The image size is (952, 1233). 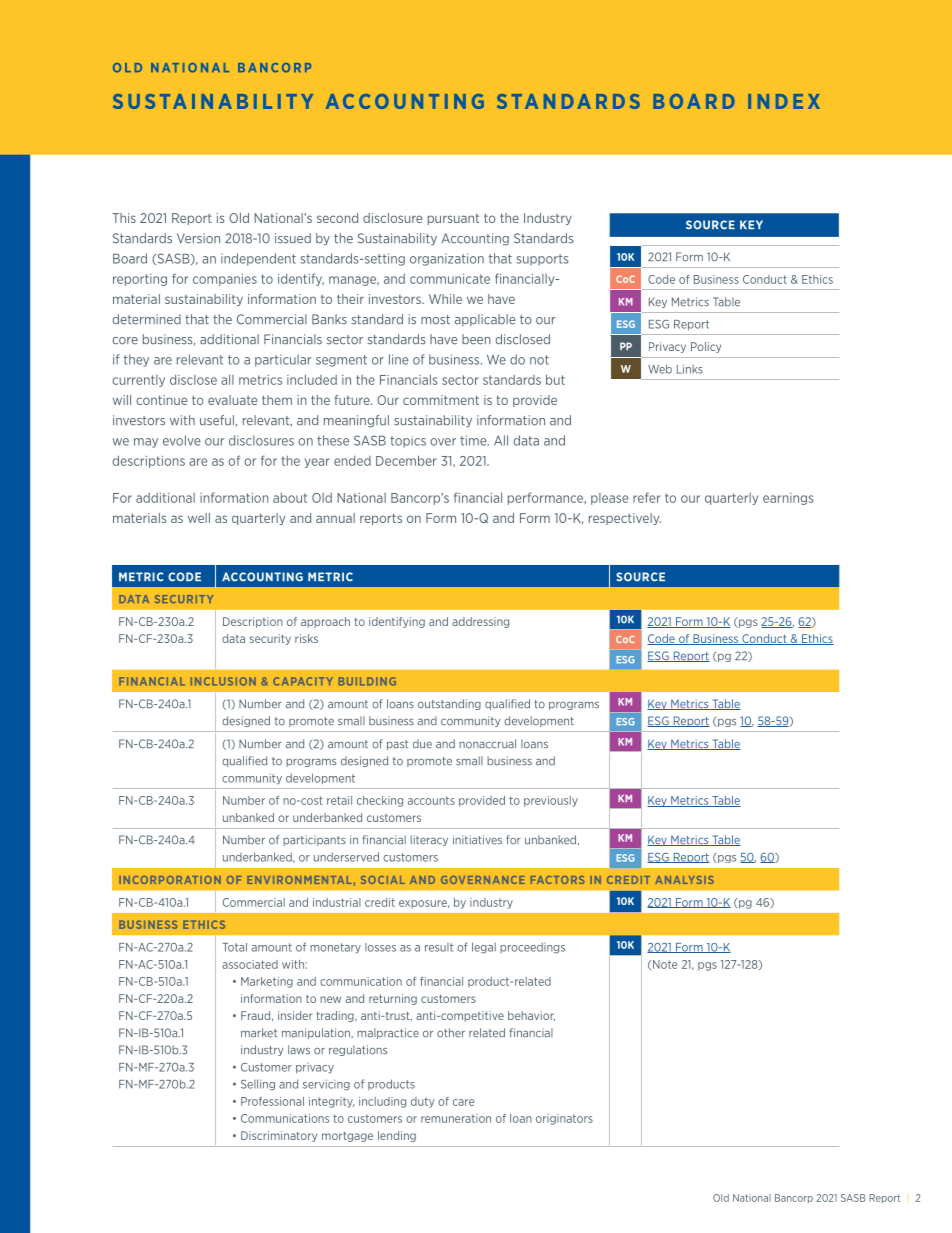 What do you see at coordinates (258, 1085) in the screenshot?
I see `Selling` at bounding box center [258, 1085].
